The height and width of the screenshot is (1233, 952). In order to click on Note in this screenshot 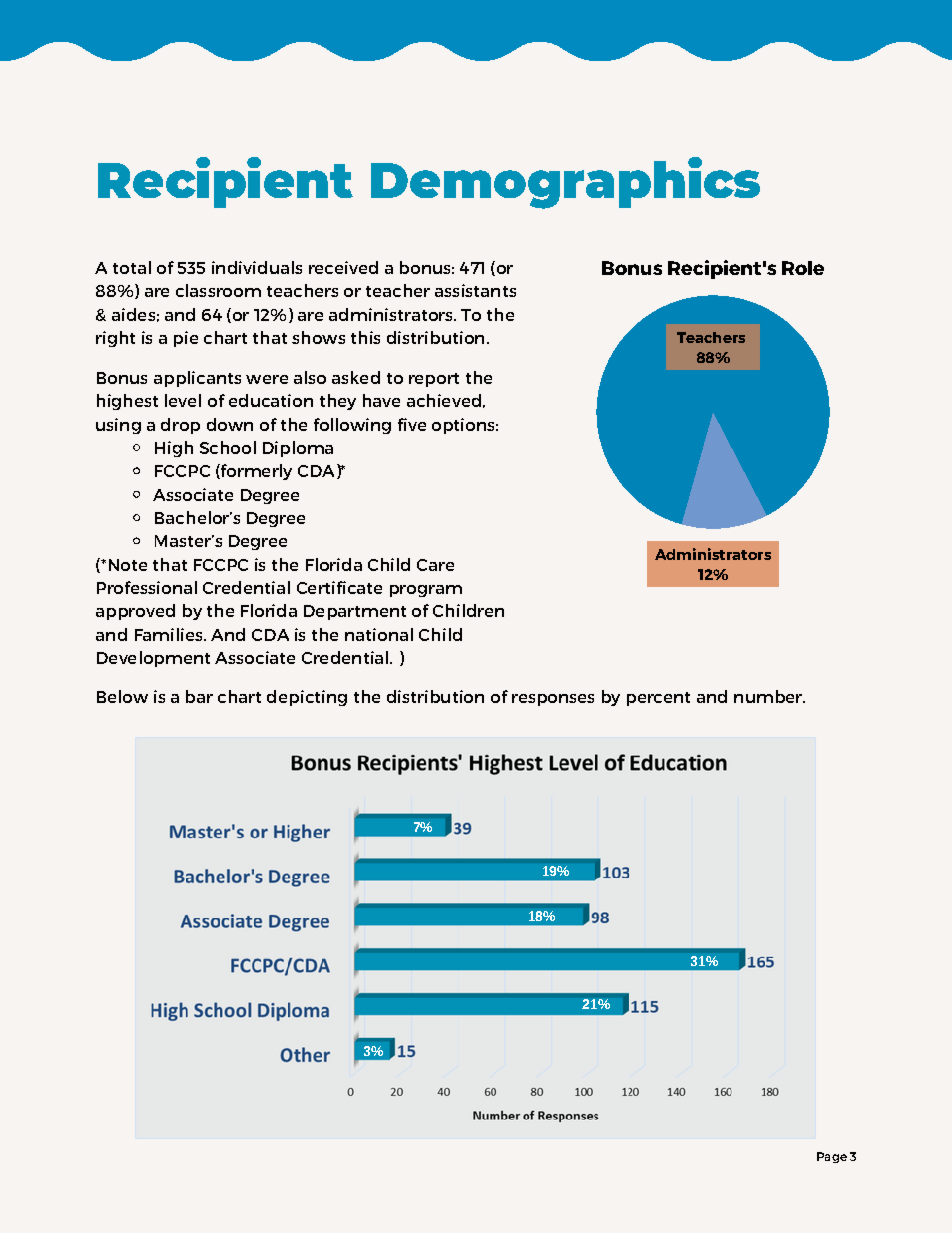, I will do `click(128, 565)`.
